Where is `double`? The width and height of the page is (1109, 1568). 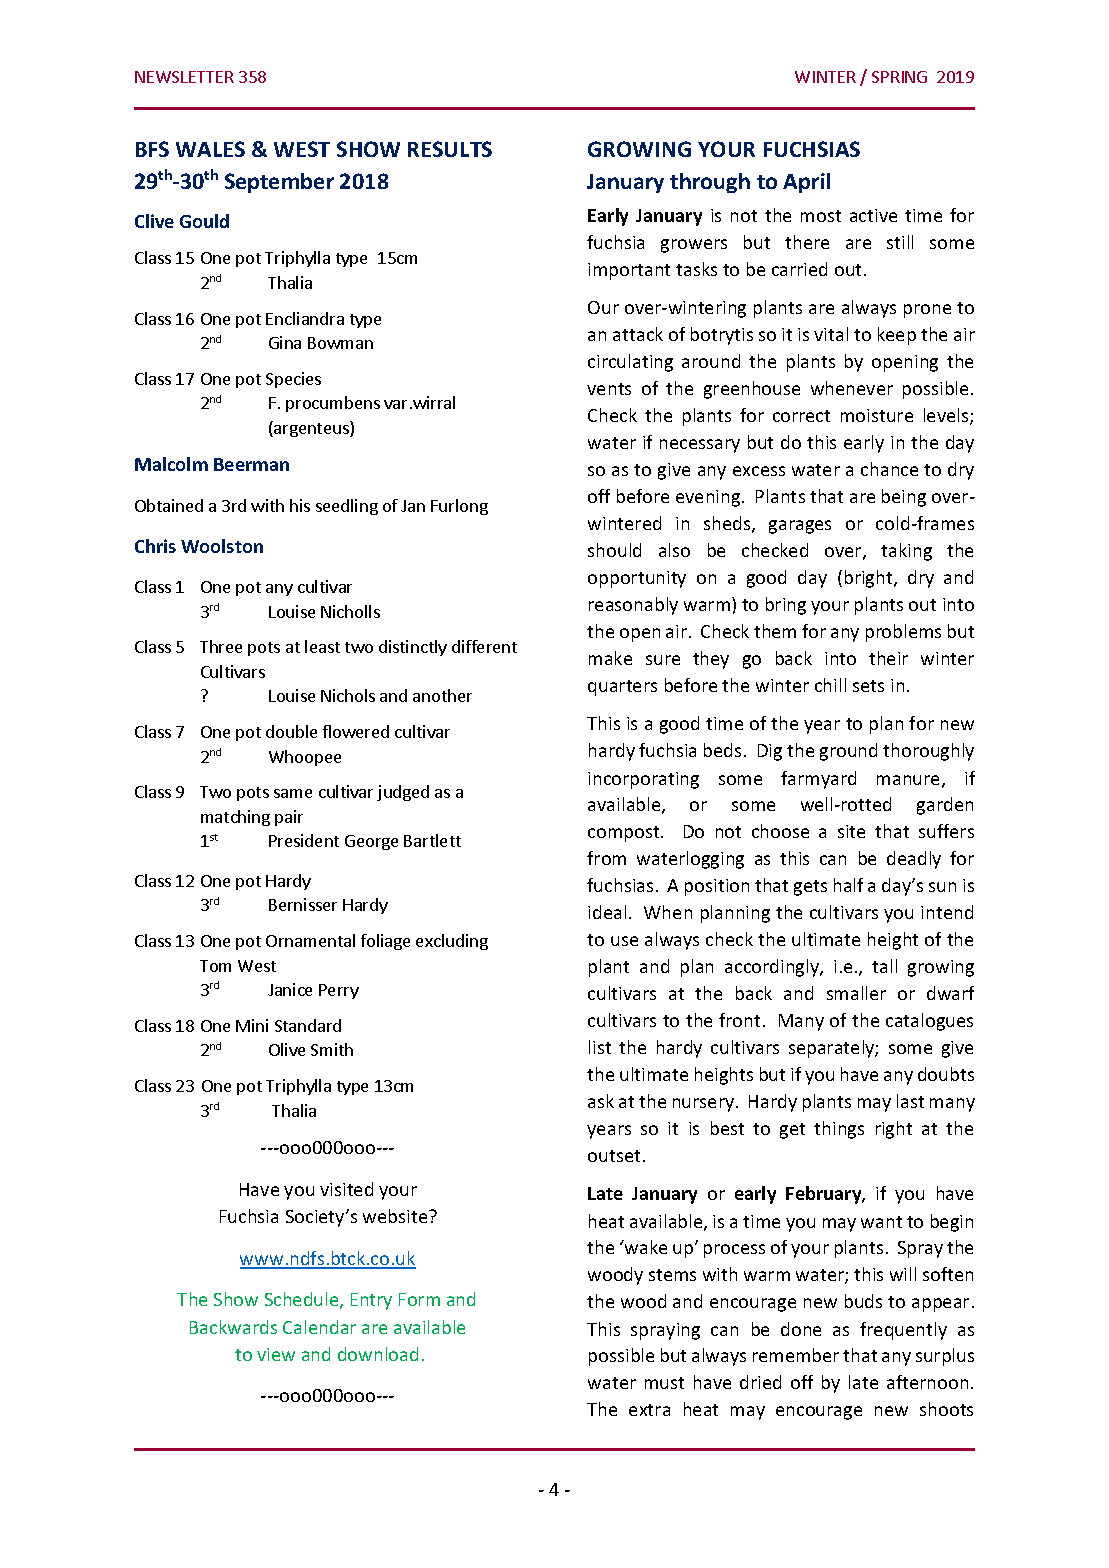 double is located at coordinates (291, 731).
